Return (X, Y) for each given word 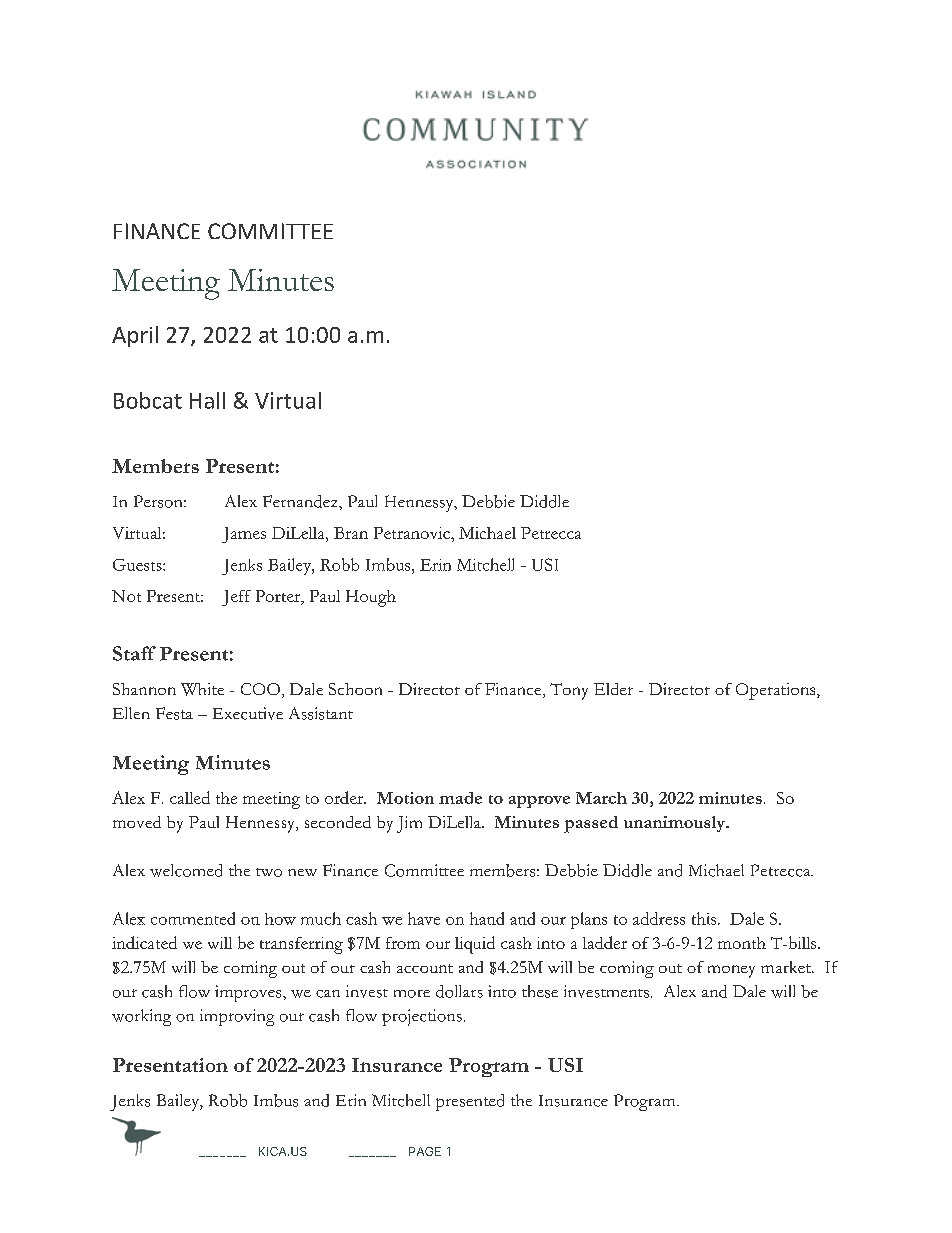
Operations (777, 691)
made (460, 798)
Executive (248, 713)
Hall (207, 400)
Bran (351, 533)
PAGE (425, 1151)
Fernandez (301, 501)
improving (237, 1017)
